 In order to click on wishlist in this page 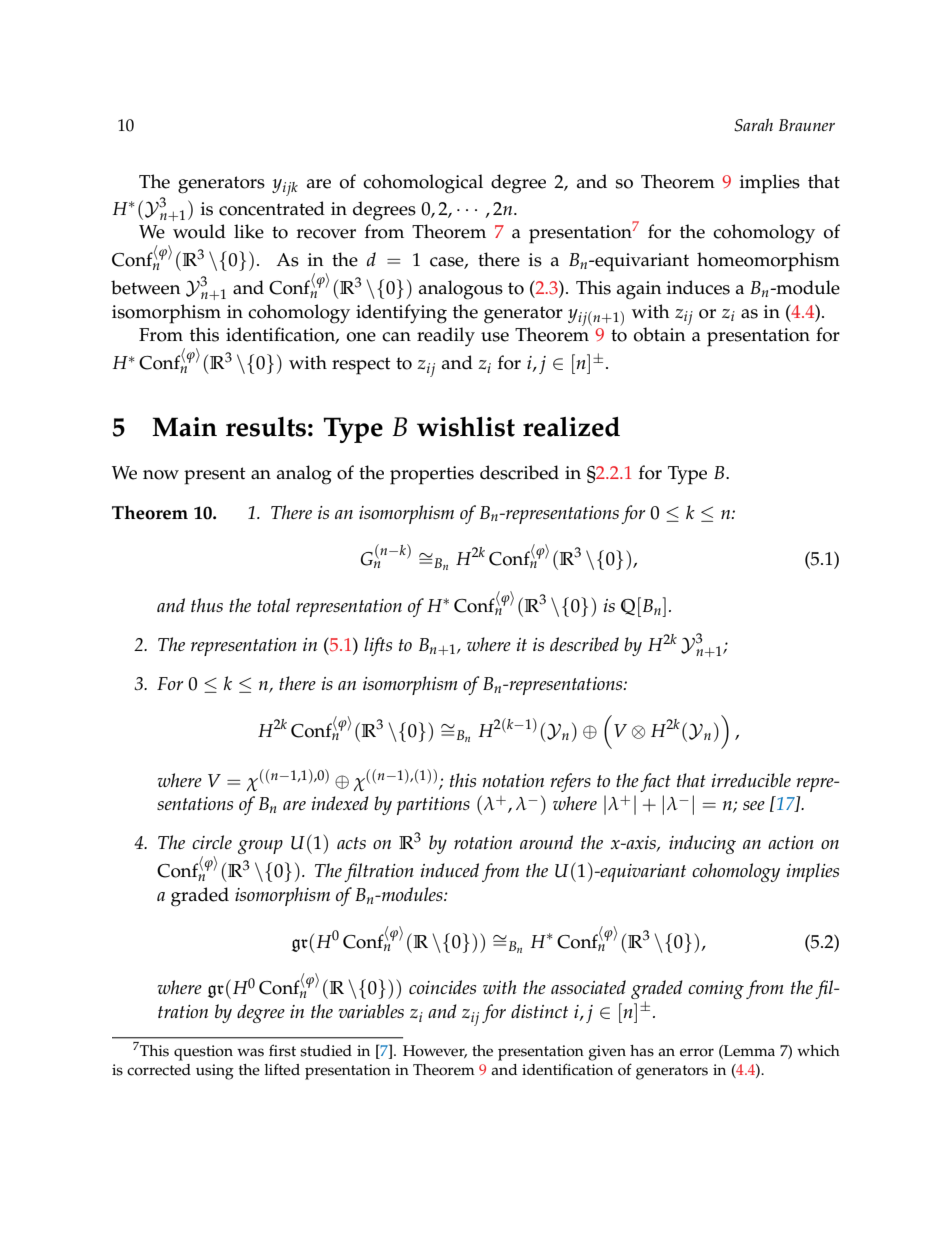, I will do `click(466, 427)`.
